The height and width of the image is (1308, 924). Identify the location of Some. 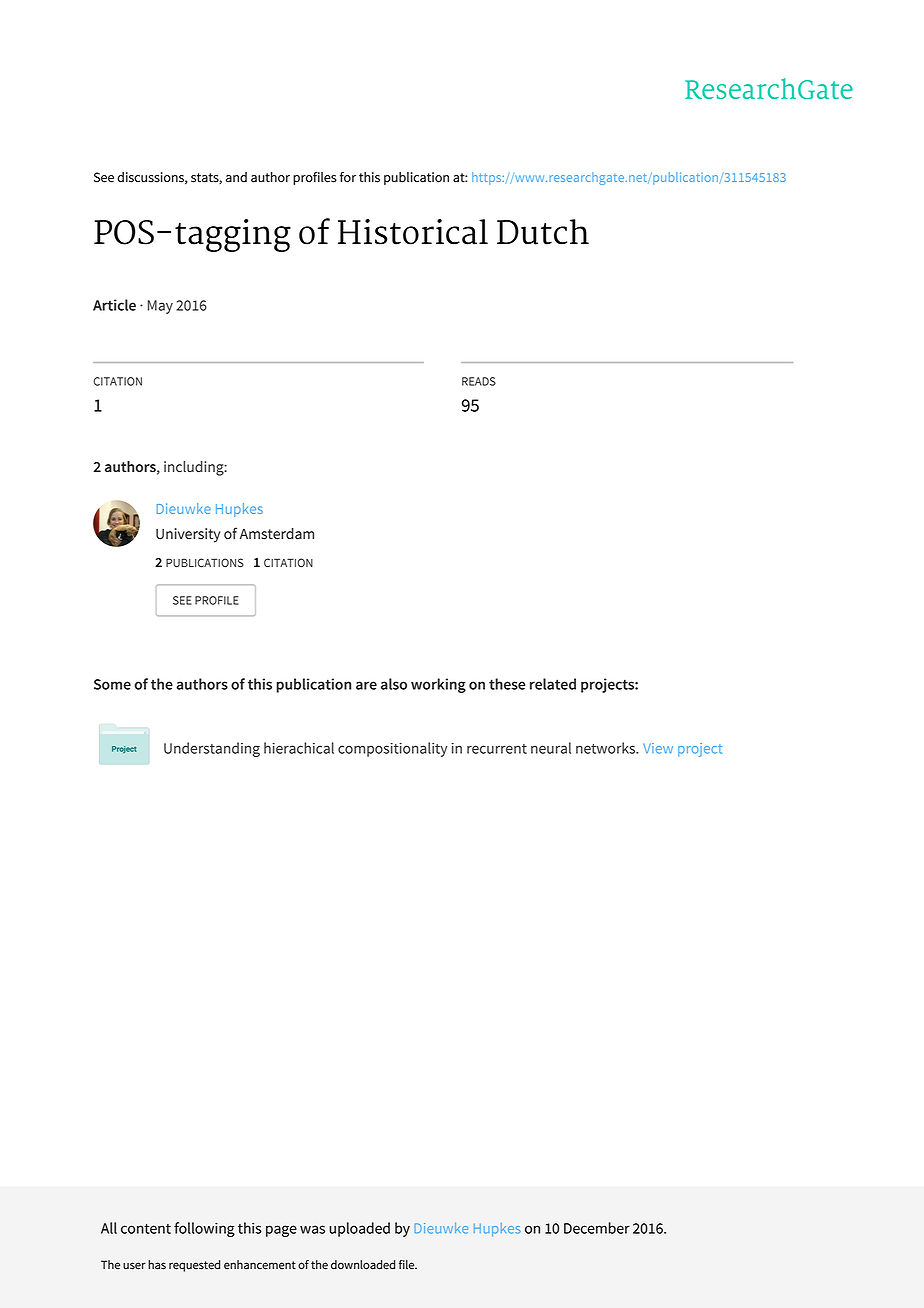
(112, 684).
